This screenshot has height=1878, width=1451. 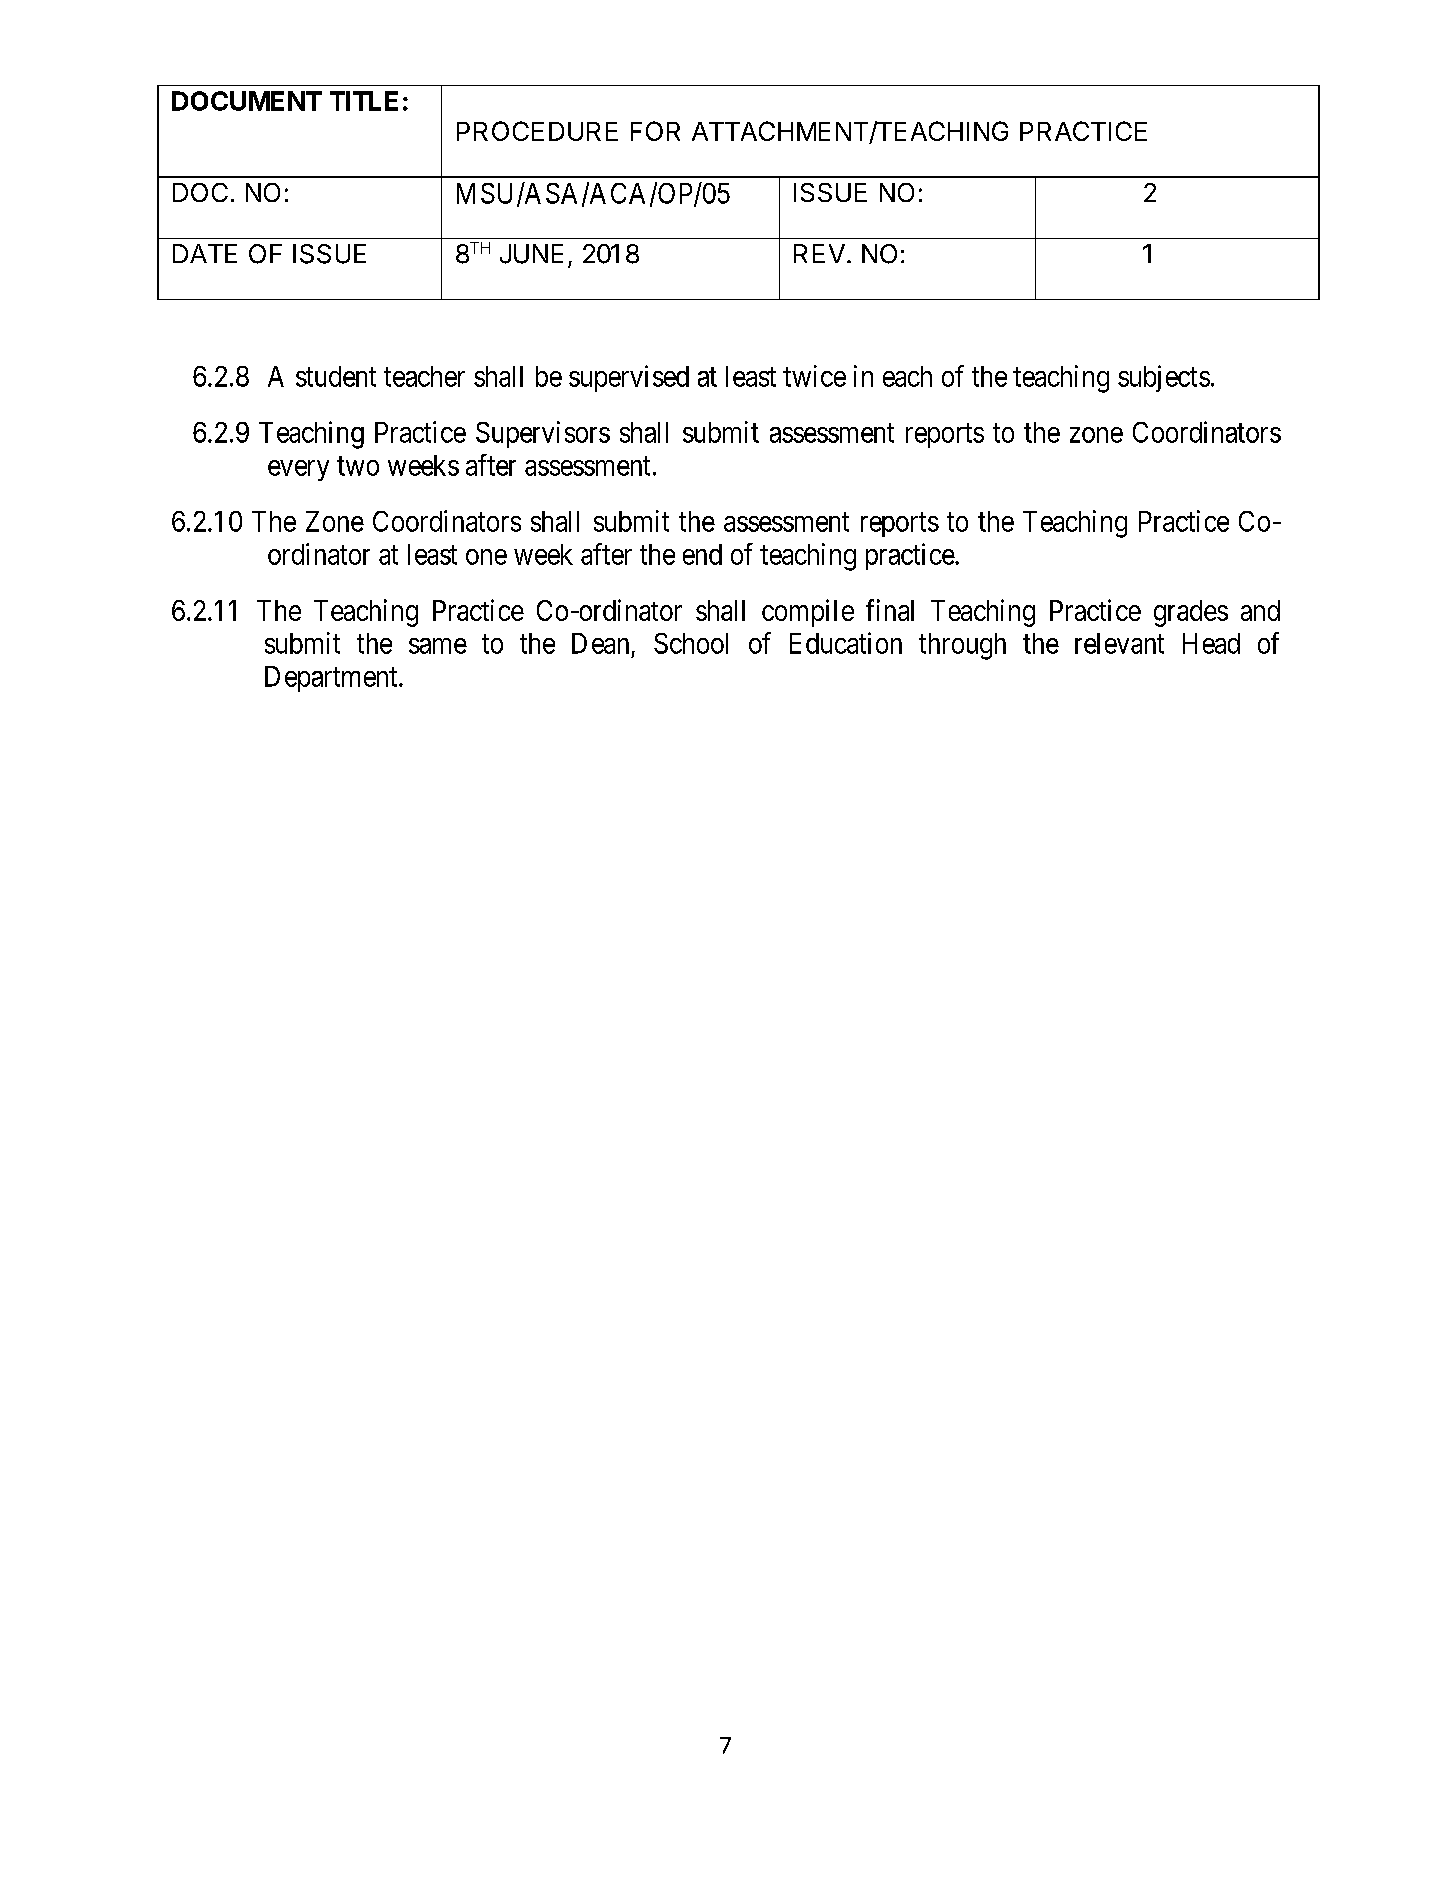 What do you see at coordinates (364, 101) in the screenshot?
I see `TITLE` at bounding box center [364, 101].
